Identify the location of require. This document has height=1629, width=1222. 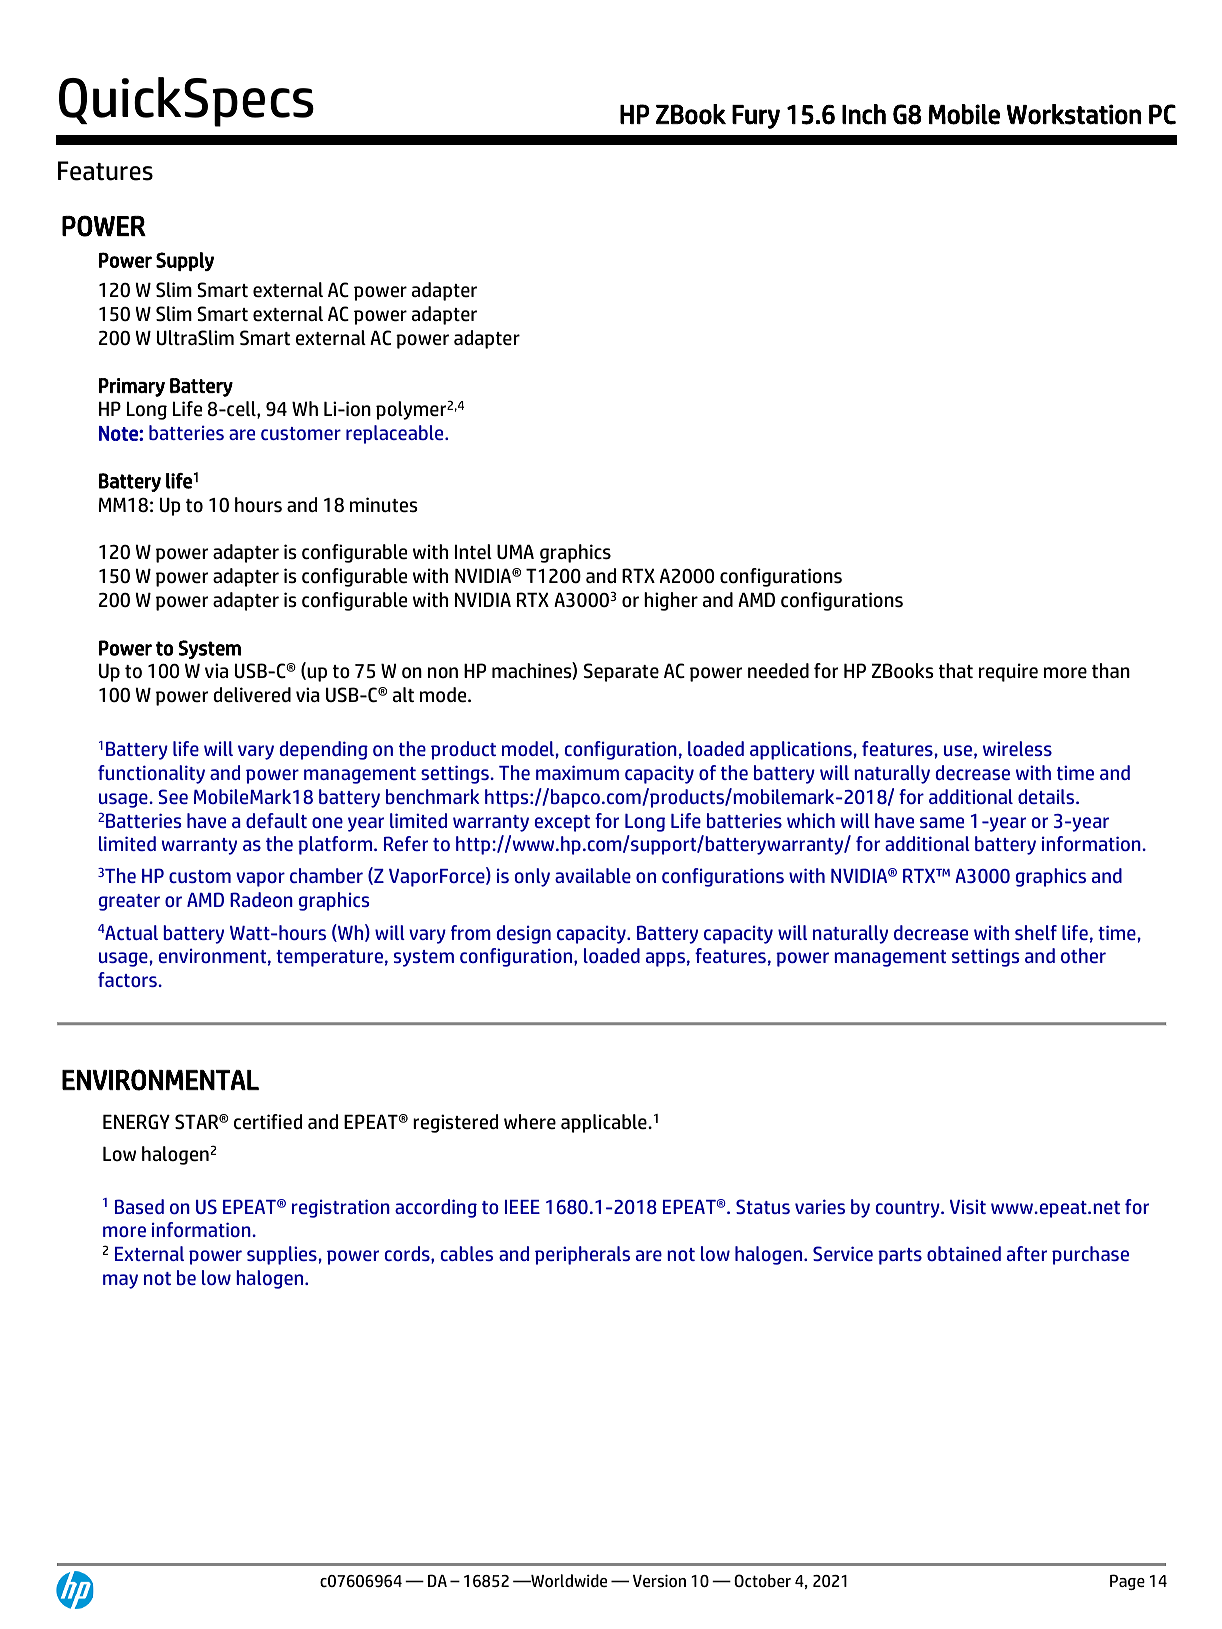
(1008, 672).
